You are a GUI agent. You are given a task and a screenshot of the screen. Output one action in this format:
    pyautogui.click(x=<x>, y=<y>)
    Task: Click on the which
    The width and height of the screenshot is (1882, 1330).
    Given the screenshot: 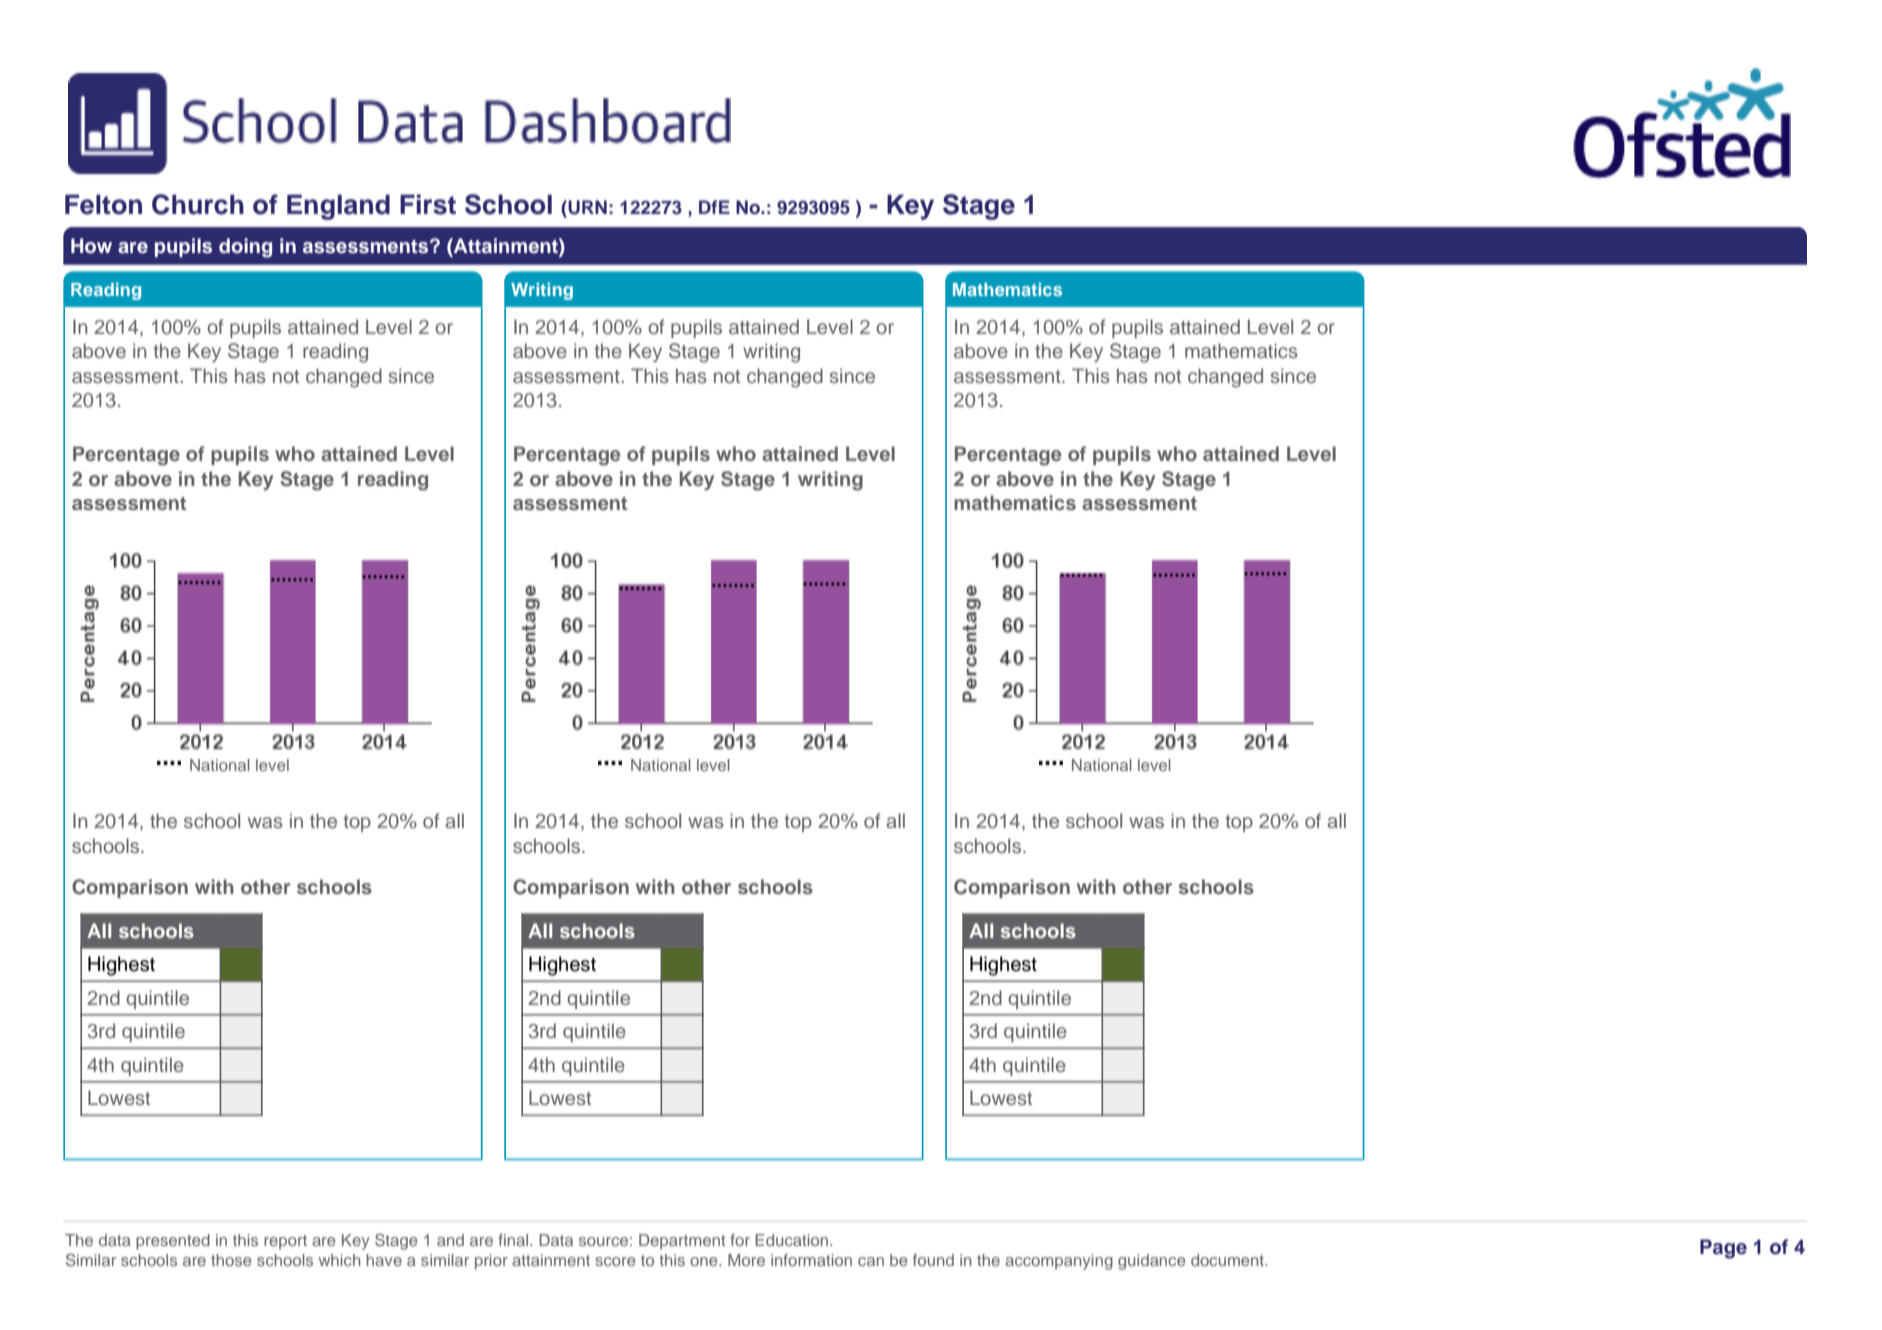 What is the action you would take?
    pyautogui.click(x=340, y=1260)
